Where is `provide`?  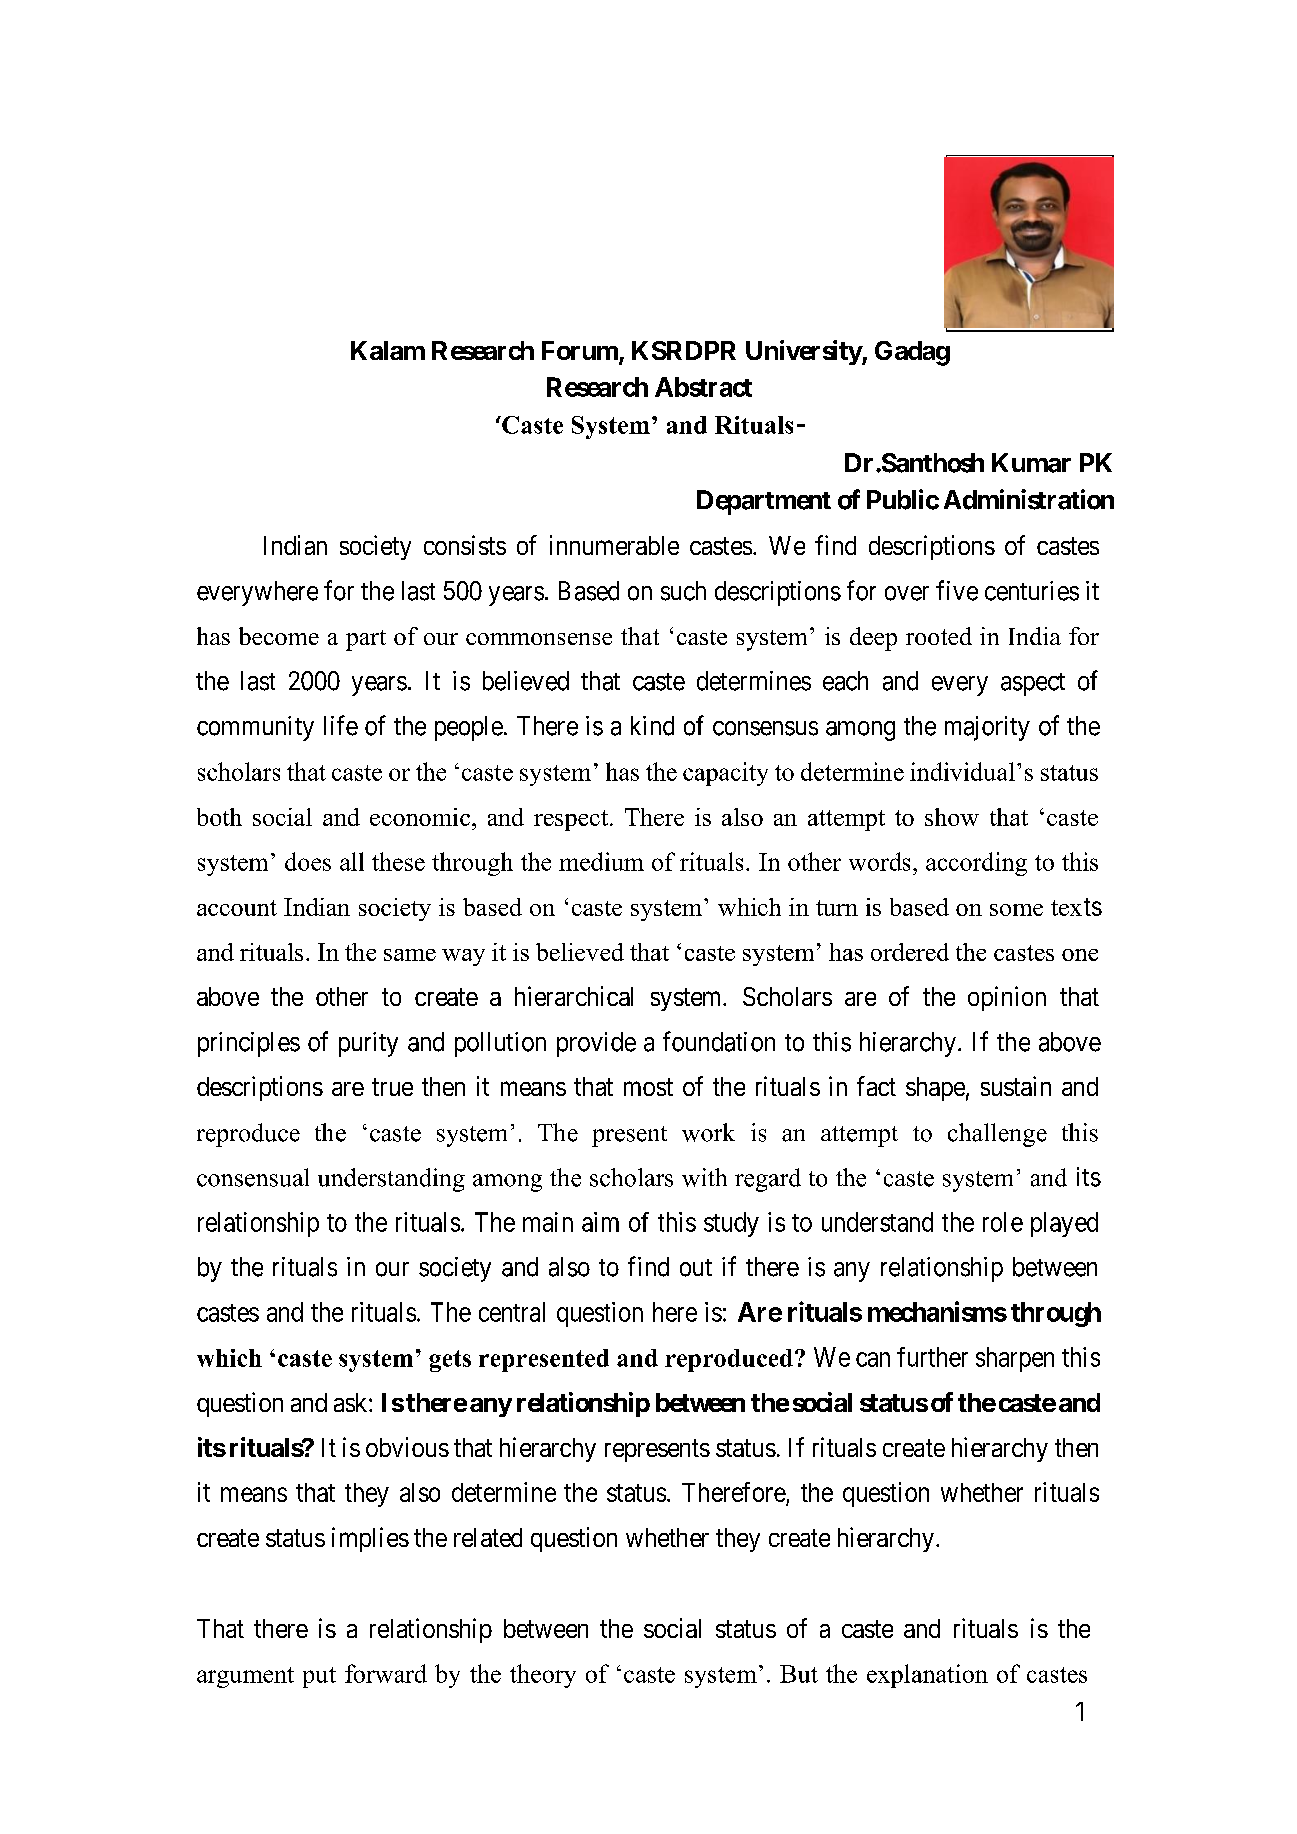
provide is located at coordinates (596, 1044).
